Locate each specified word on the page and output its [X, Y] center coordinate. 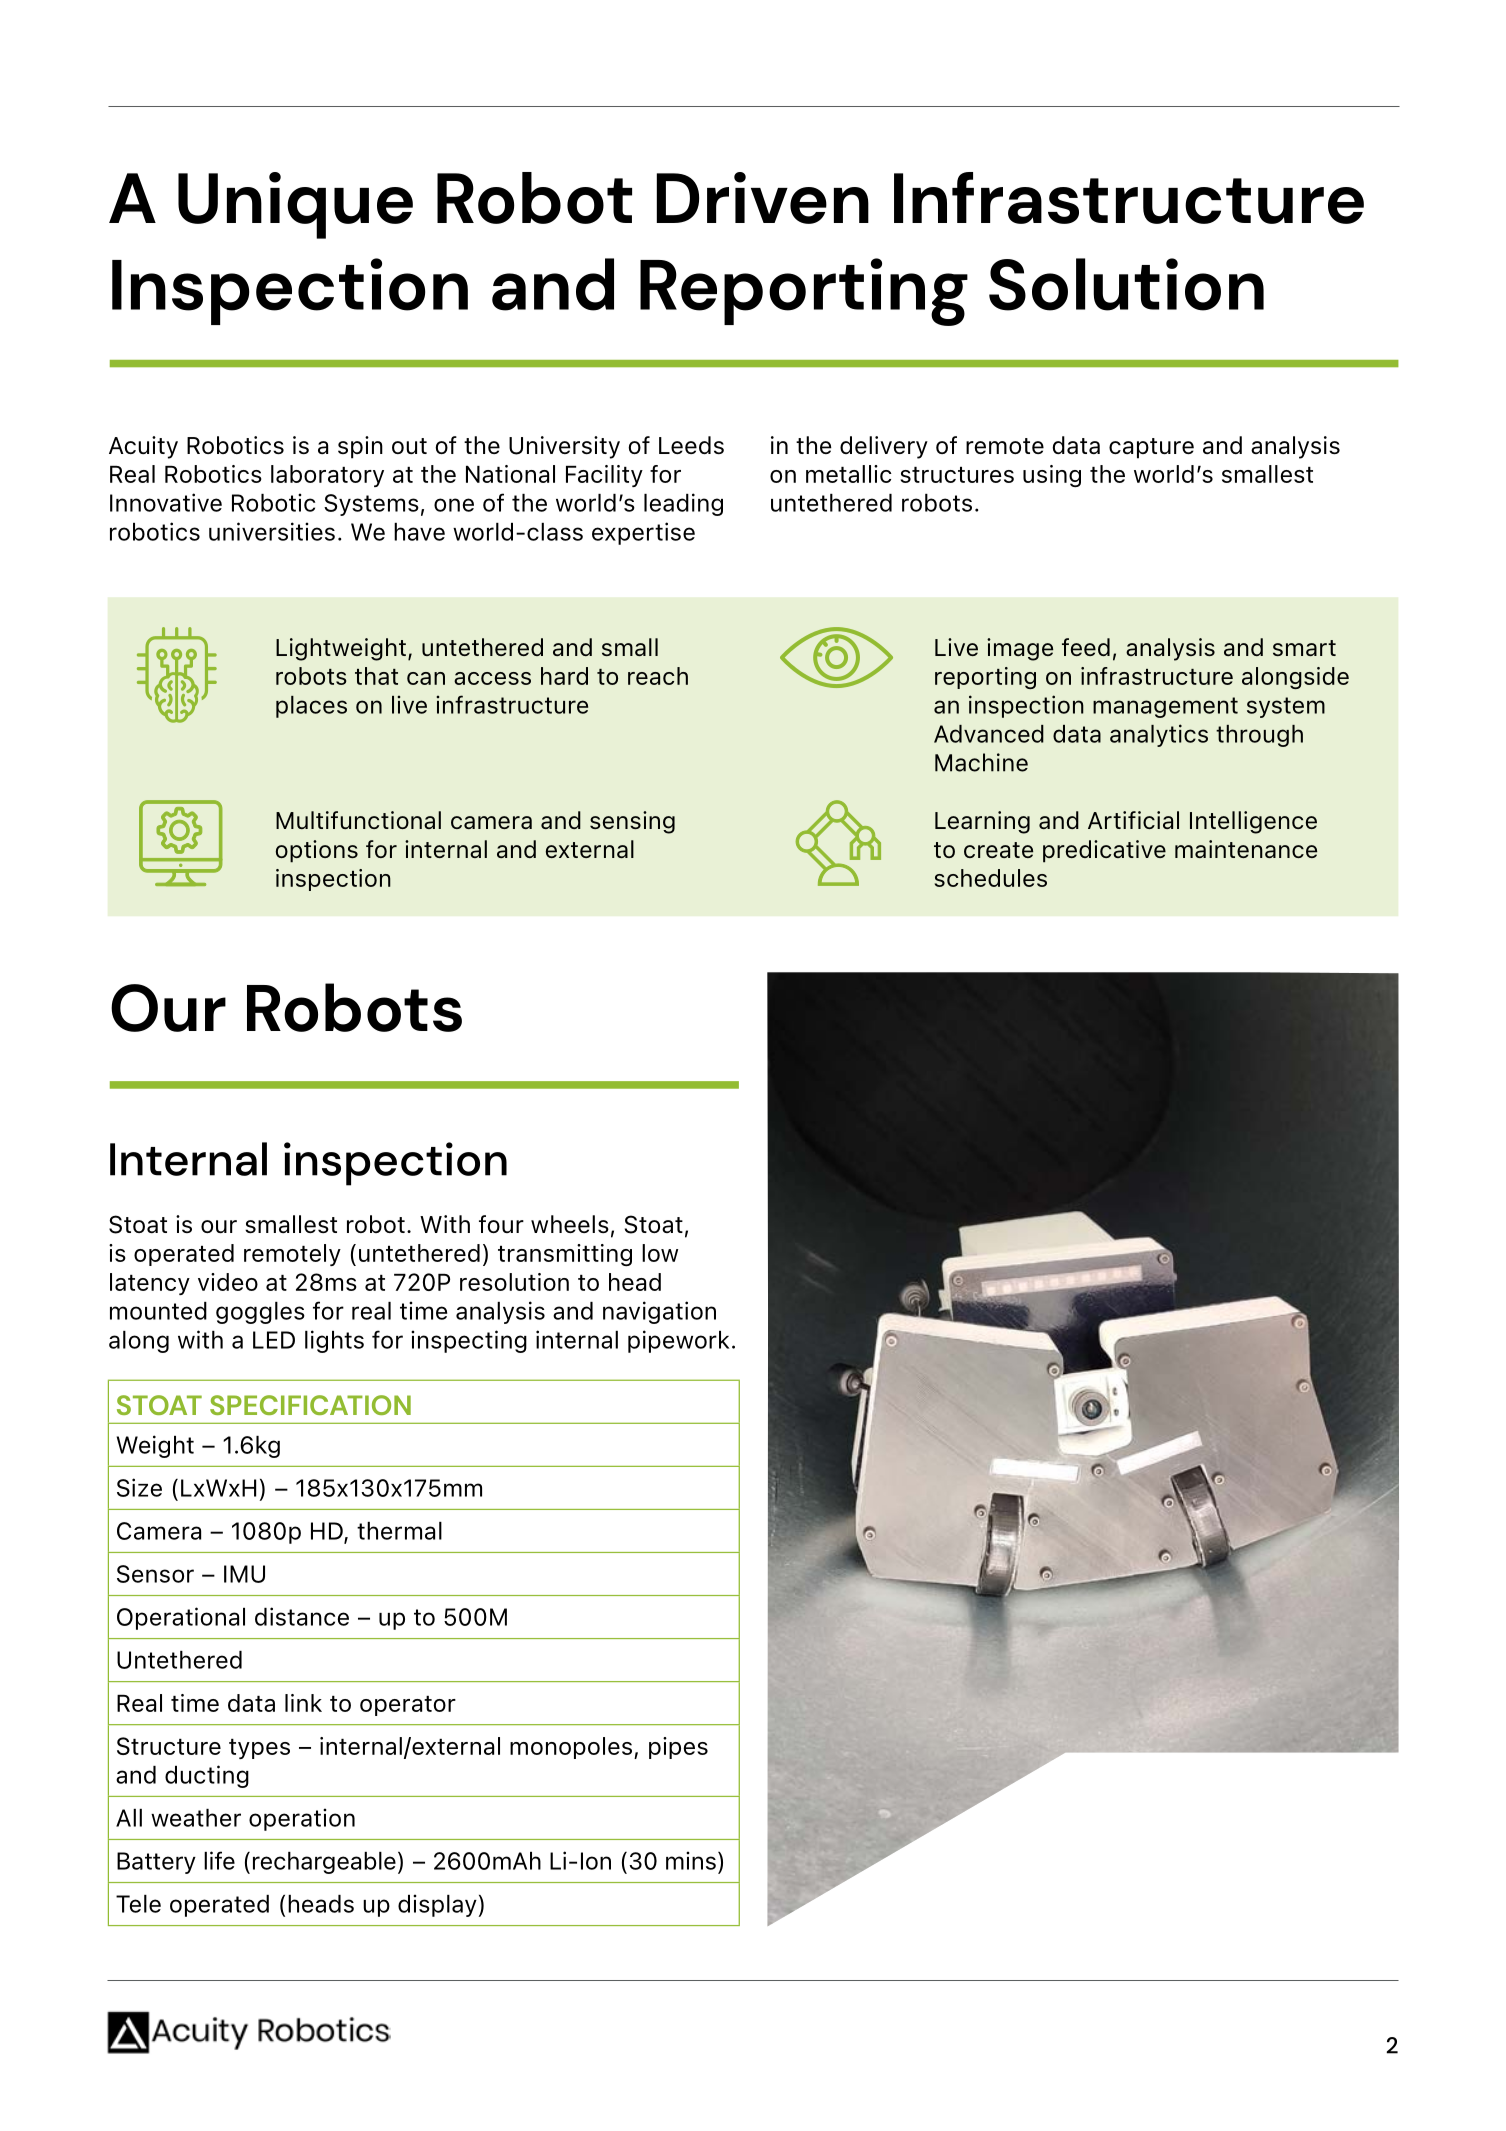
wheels [570, 1224]
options [317, 851]
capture [1151, 448]
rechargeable [324, 1863]
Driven [763, 198]
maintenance [1246, 849]
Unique [295, 205]
